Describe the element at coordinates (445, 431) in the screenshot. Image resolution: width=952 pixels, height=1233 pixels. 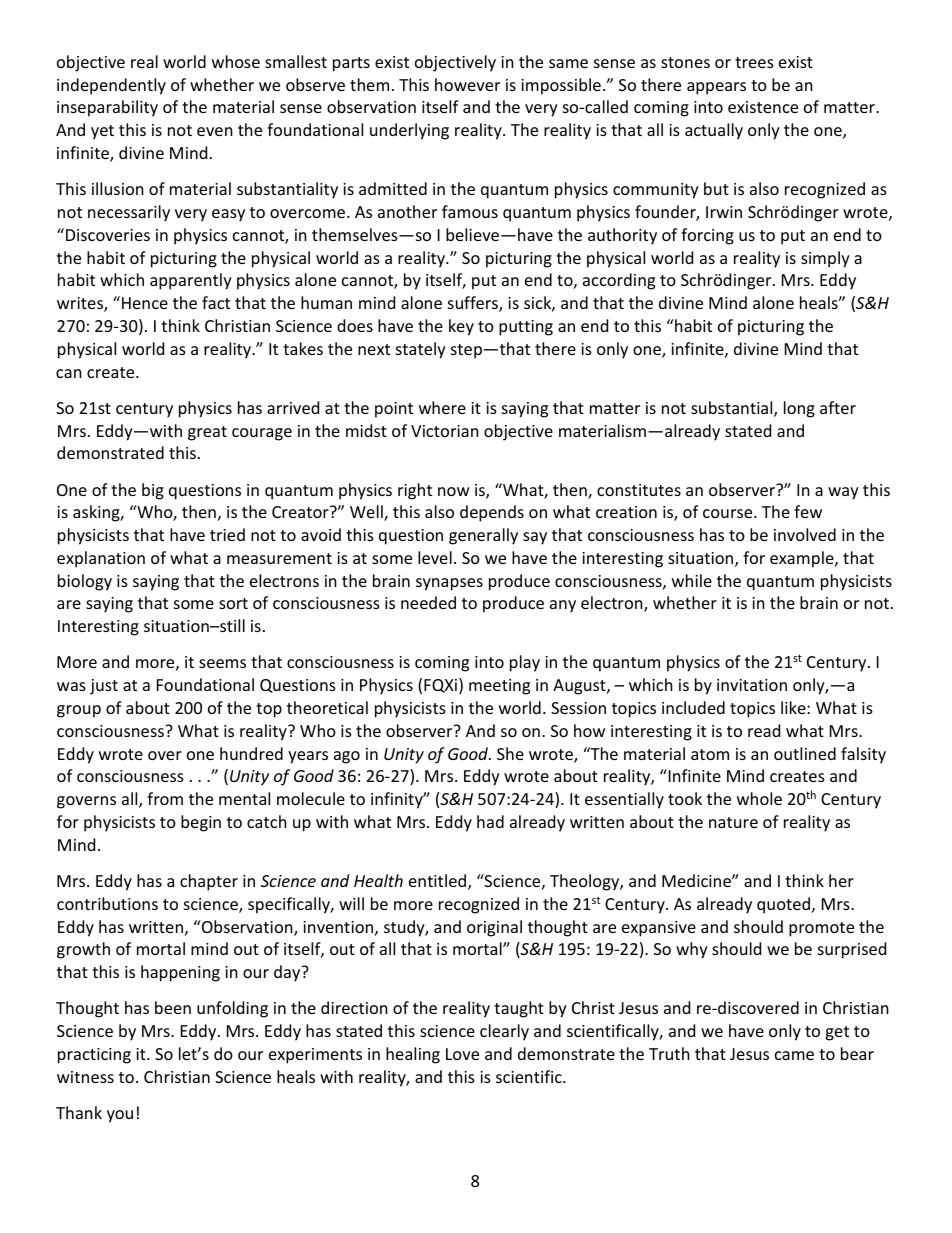
I see `Victorian` at that location.
